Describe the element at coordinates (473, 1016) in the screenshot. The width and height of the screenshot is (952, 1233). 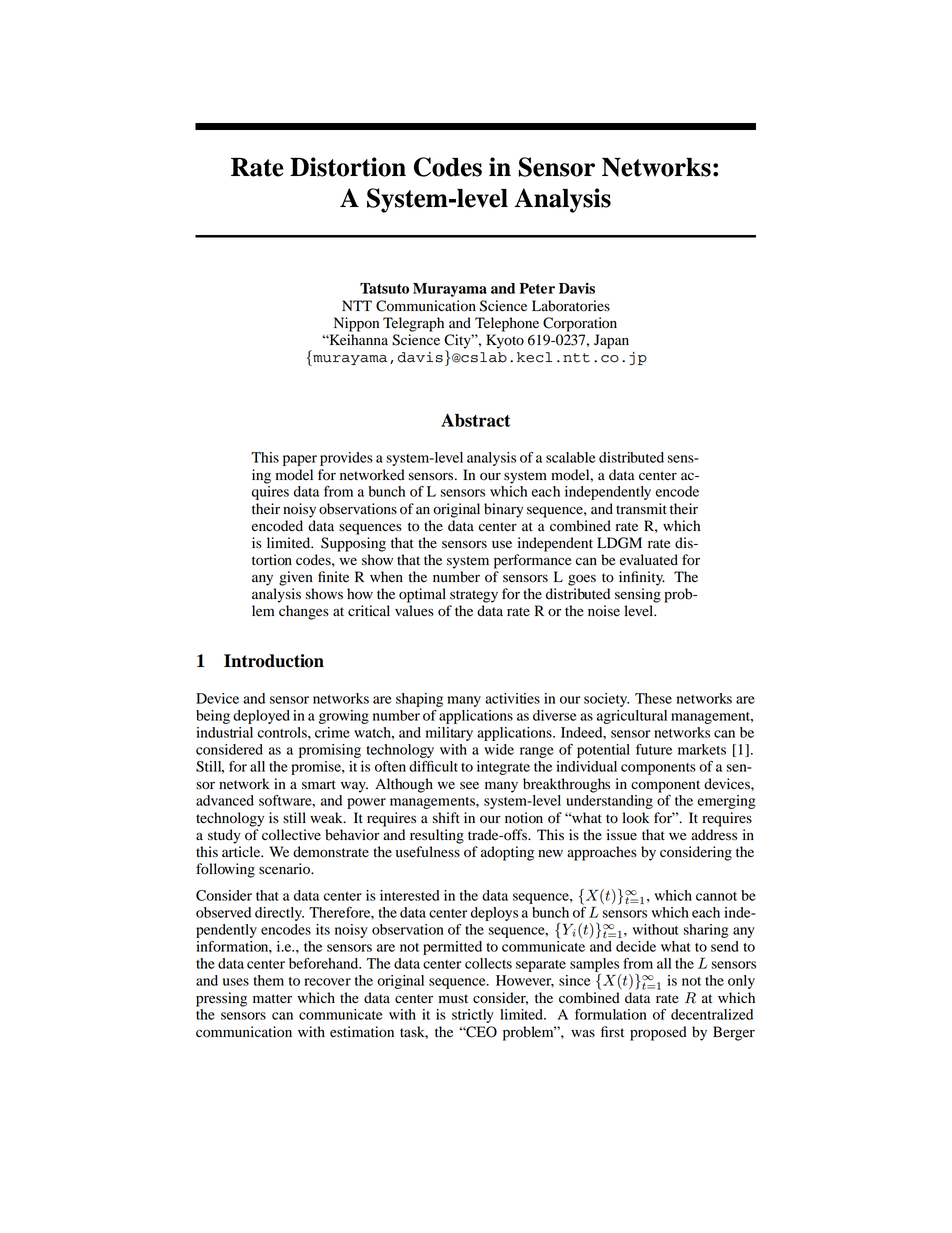
I see `strictly` at that location.
